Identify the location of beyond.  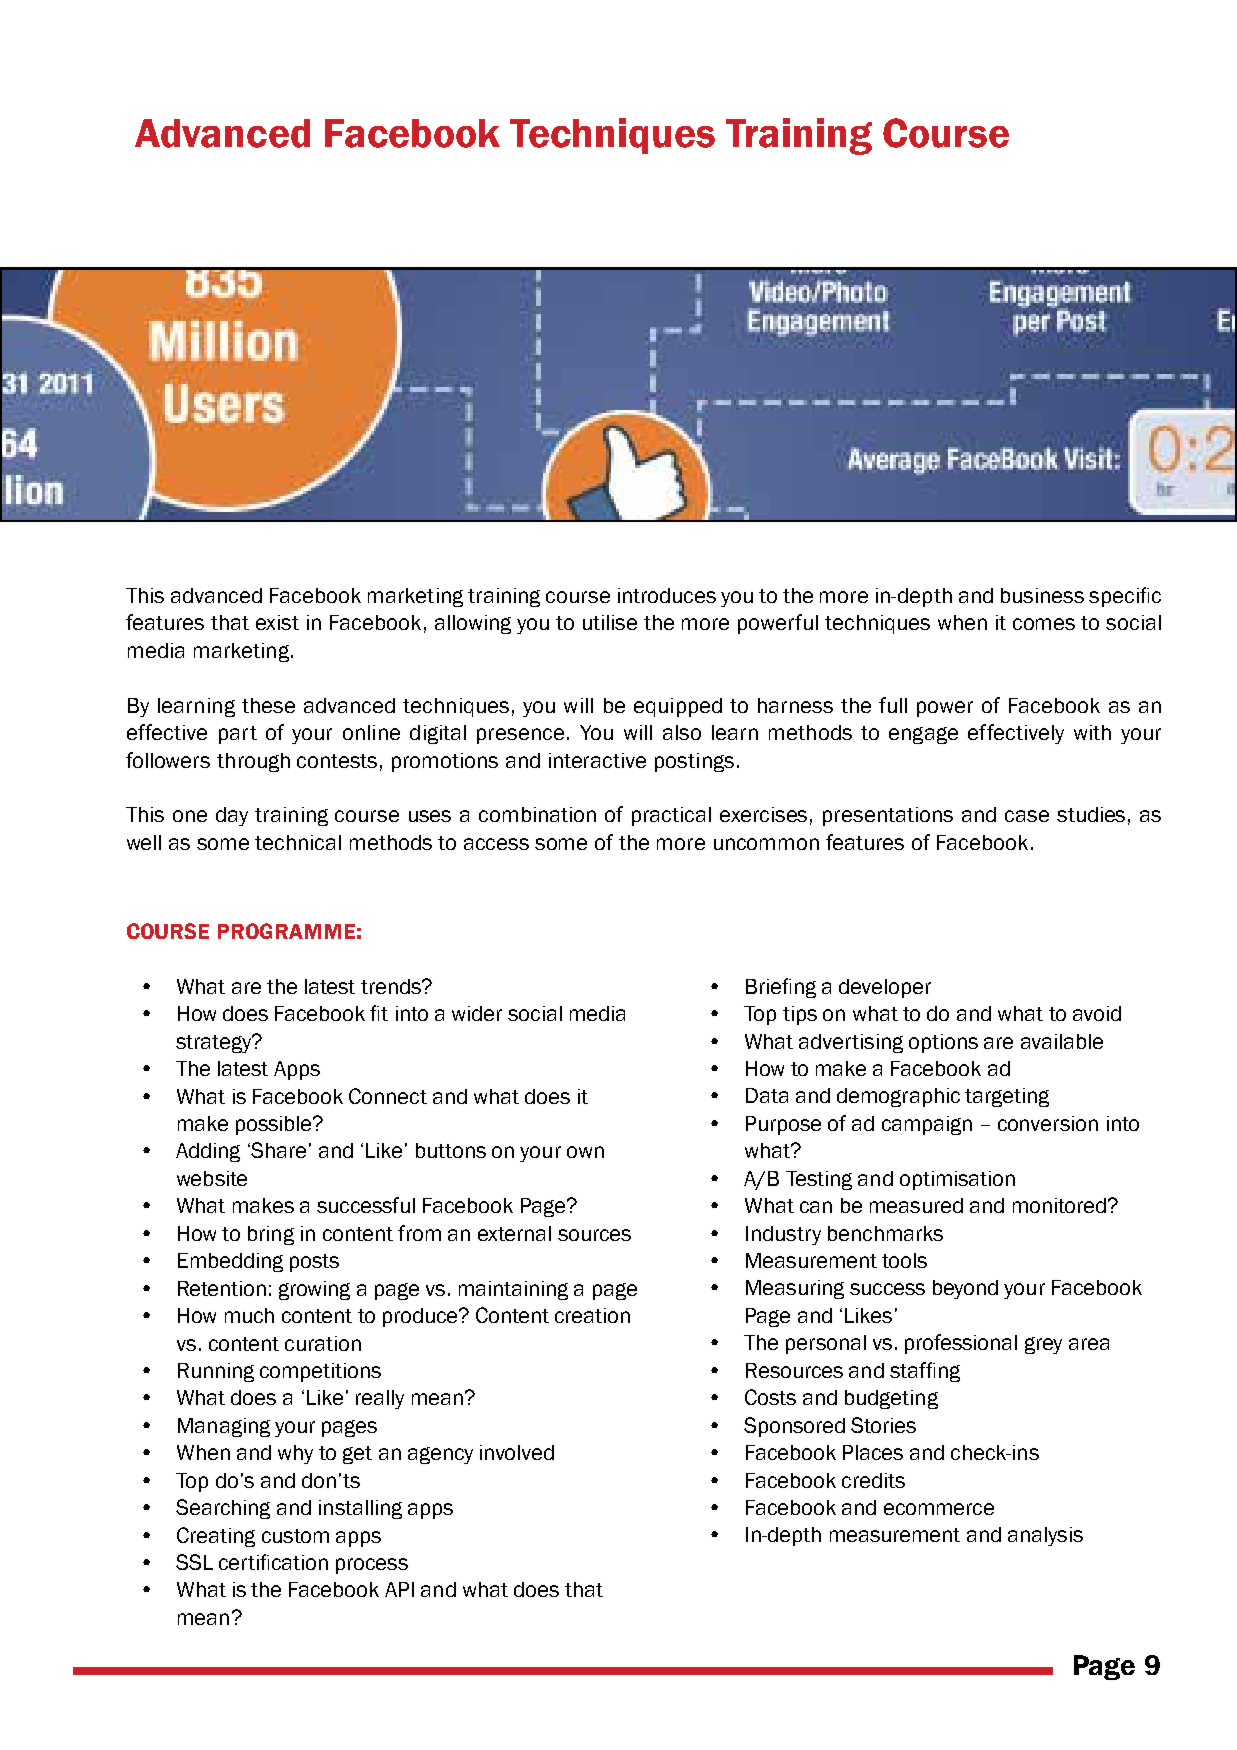
(965, 1289).
